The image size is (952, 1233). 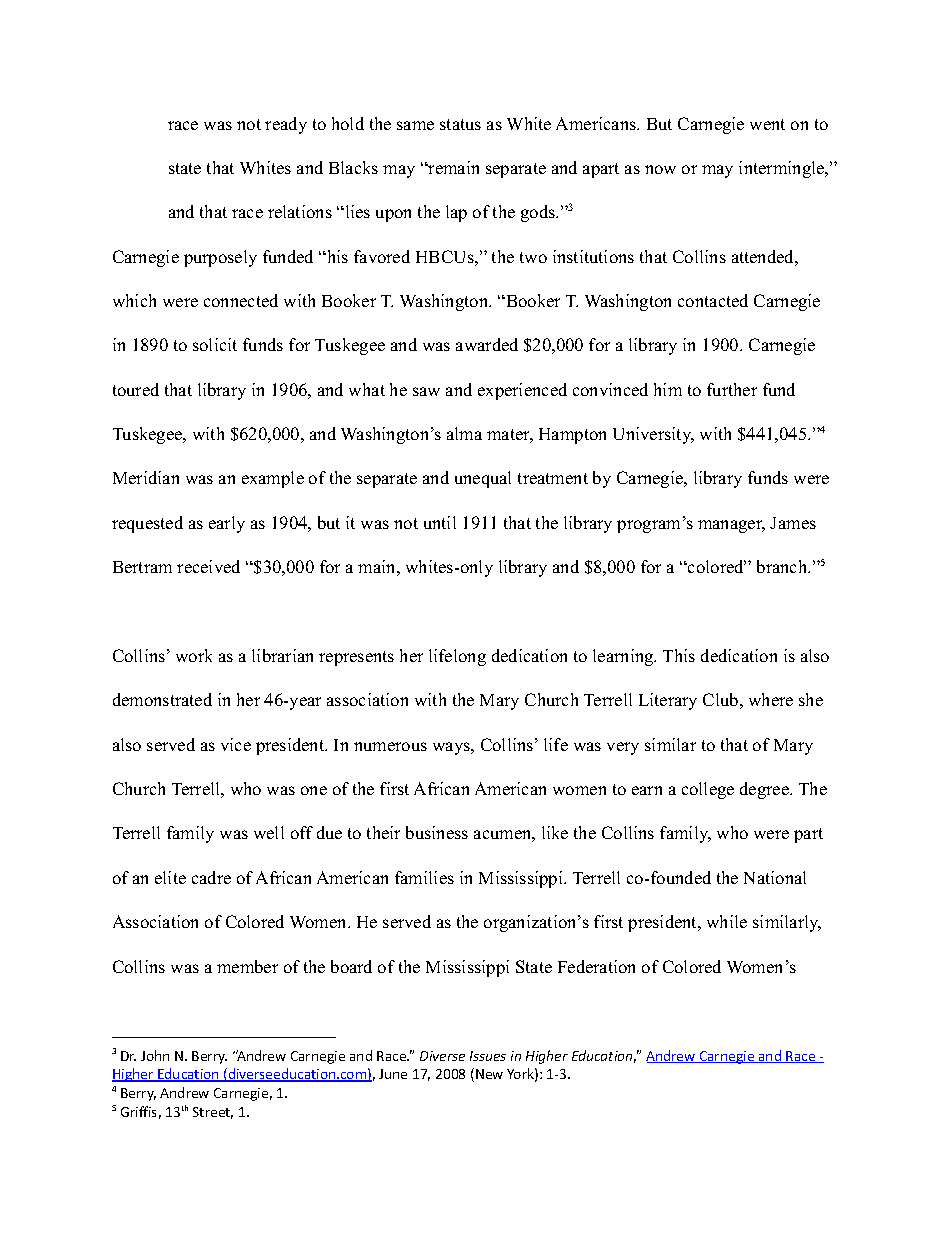 What do you see at coordinates (767, 124) in the page?
I see `went` at bounding box center [767, 124].
